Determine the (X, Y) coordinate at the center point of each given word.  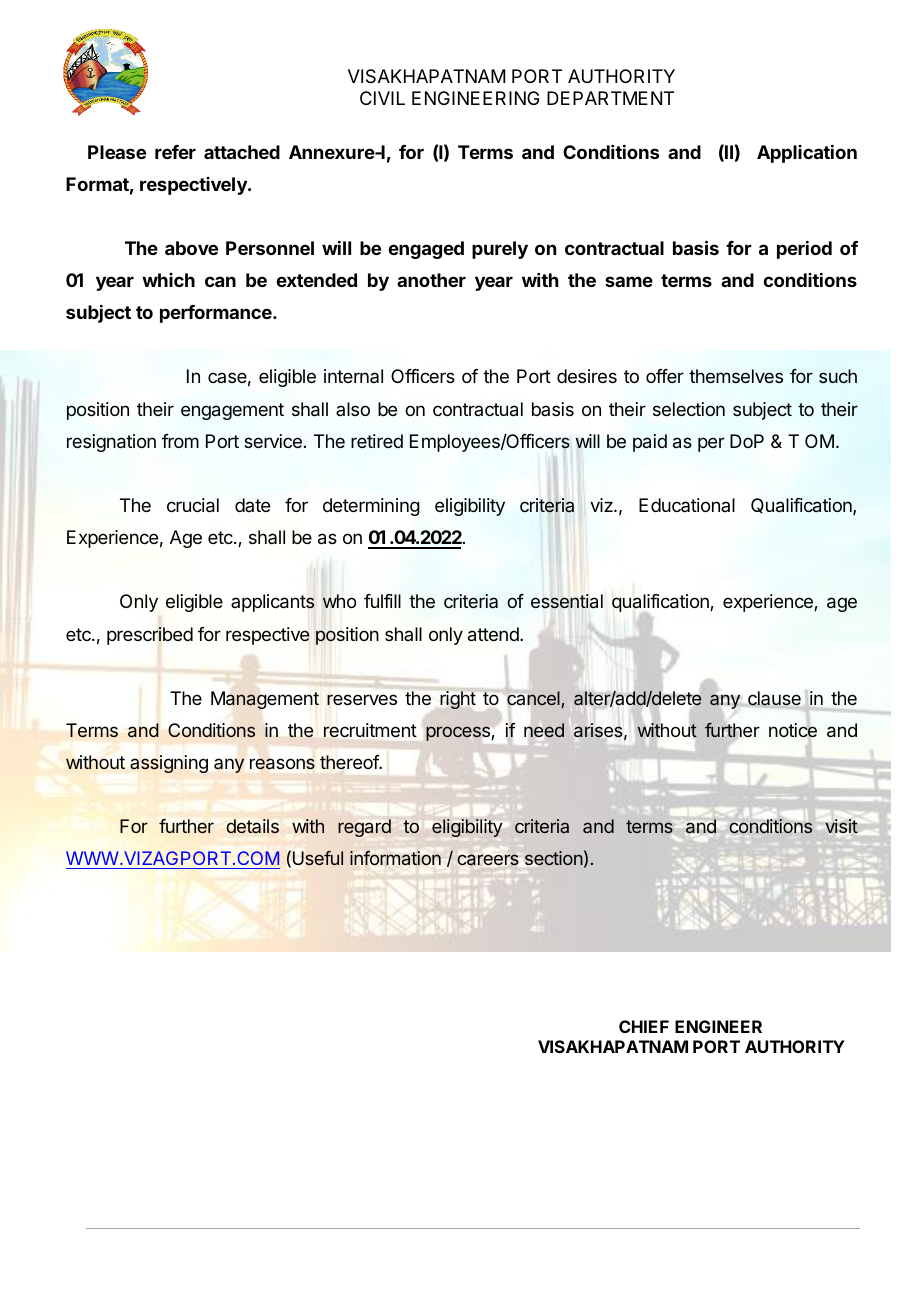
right (458, 700)
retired (377, 441)
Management (265, 700)
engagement (232, 411)
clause (774, 699)
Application (807, 154)
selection (689, 409)
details (252, 826)
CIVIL (382, 98)
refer (175, 152)
